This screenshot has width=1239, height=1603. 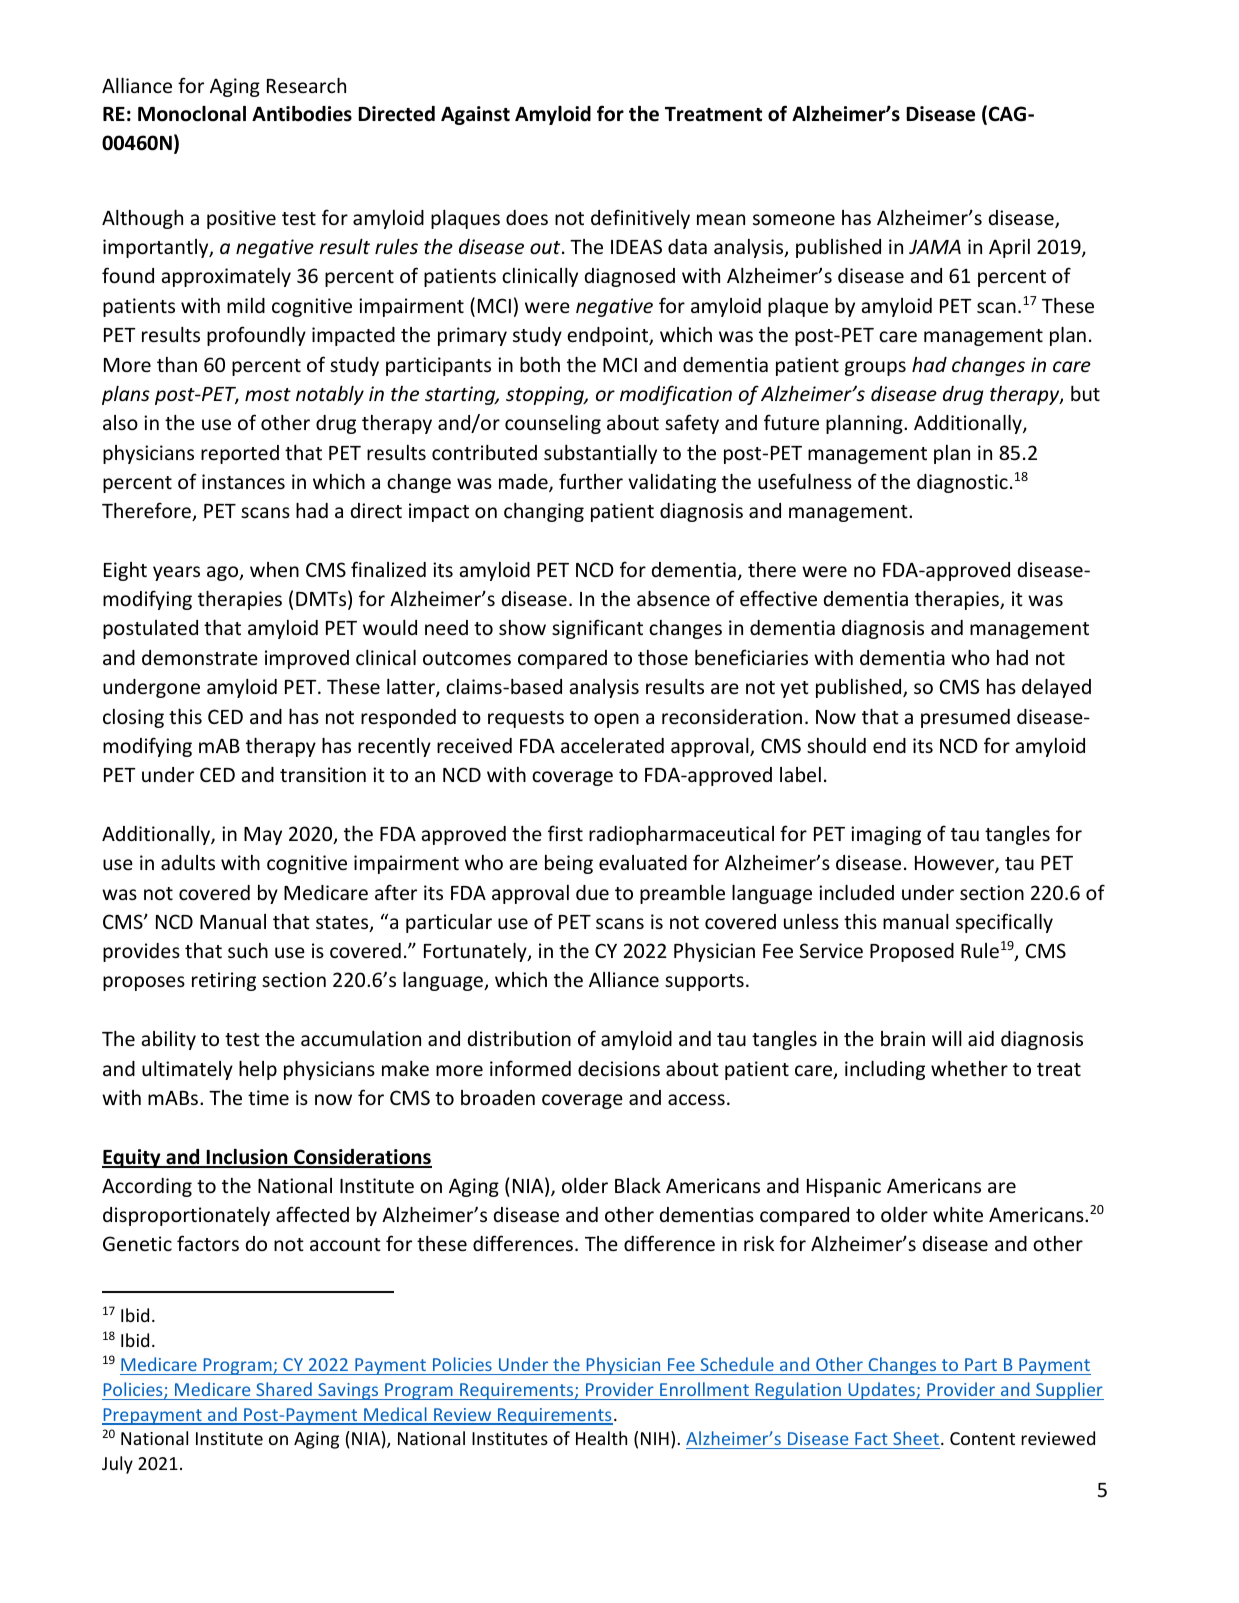 I want to click on presumed, so click(x=965, y=718).
